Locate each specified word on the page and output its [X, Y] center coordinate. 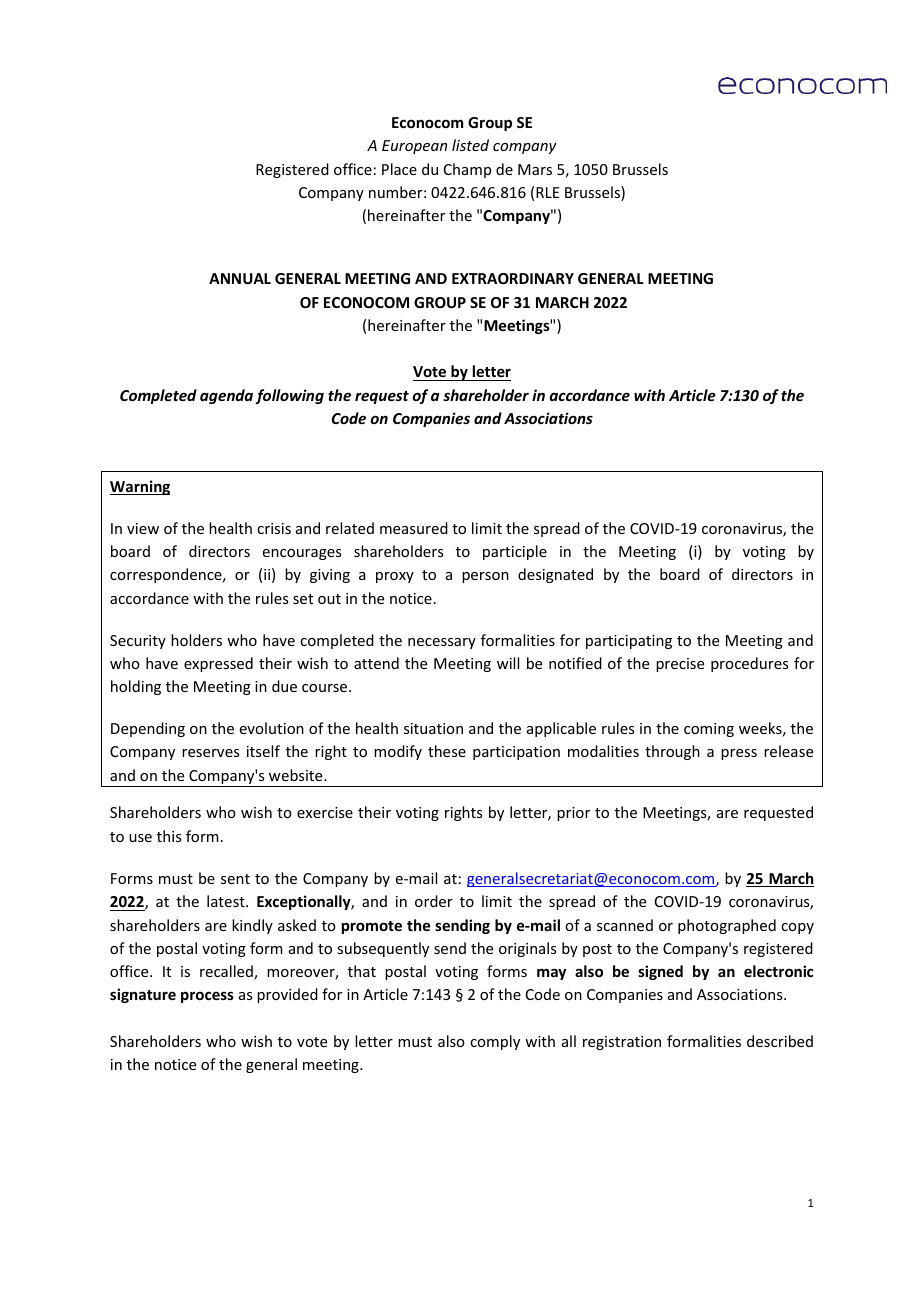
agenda [226, 396]
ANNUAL [240, 278]
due [284, 686]
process [207, 997]
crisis [274, 528]
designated [555, 575]
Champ [467, 170]
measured [414, 528]
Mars [535, 169]
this [169, 836]
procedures [749, 664]
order [434, 901]
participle [515, 552]
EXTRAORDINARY [513, 278]
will [508, 663]
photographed [727, 926]
